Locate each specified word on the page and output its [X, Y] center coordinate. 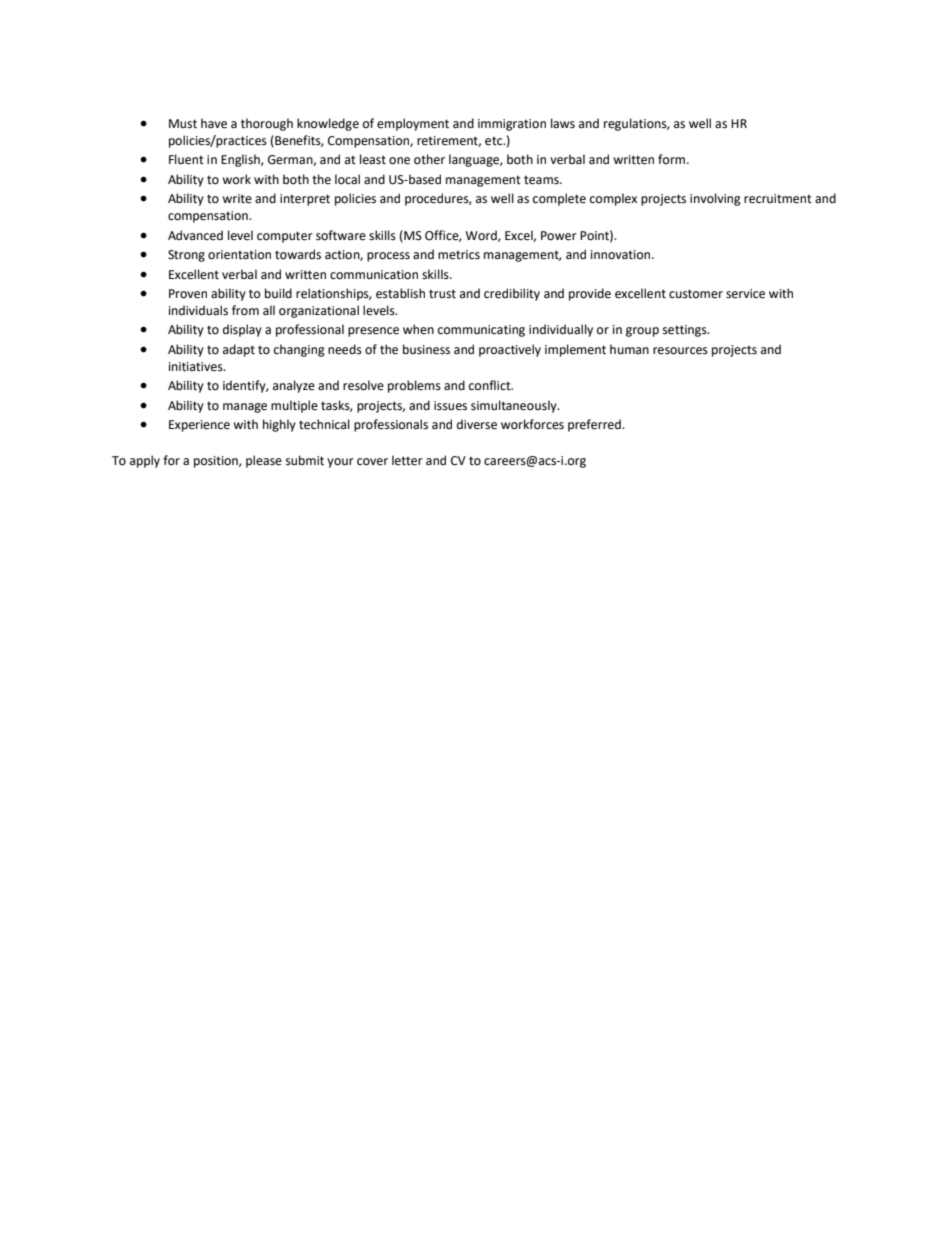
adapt [239, 350]
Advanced [195, 235]
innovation [622, 255]
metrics [459, 255]
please [264, 461]
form [673, 159]
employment [413, 124]
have [214, 123]
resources [680, 351]
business [426, 349]
